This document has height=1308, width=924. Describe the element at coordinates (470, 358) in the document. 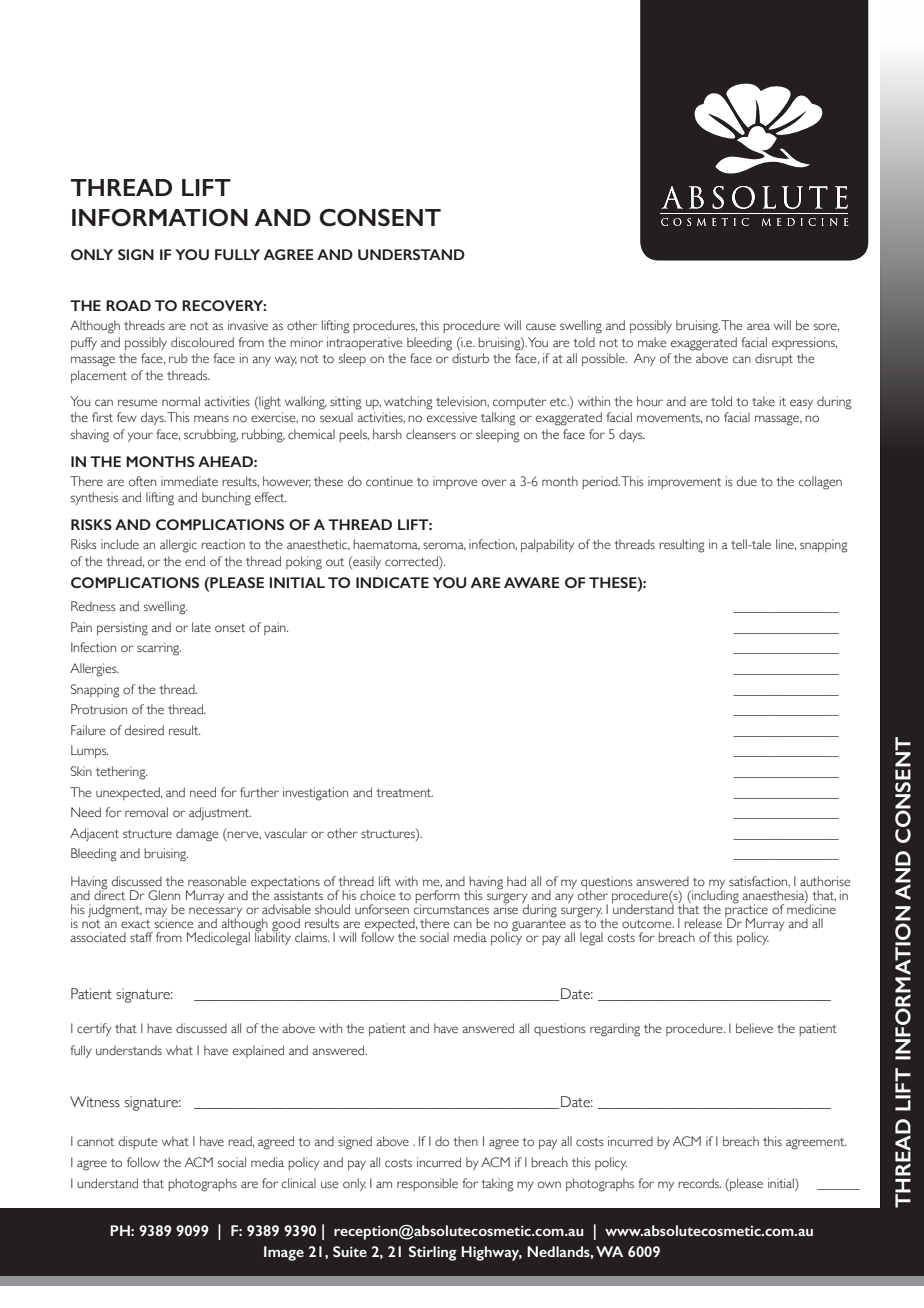

I see `disturb` at that location.
